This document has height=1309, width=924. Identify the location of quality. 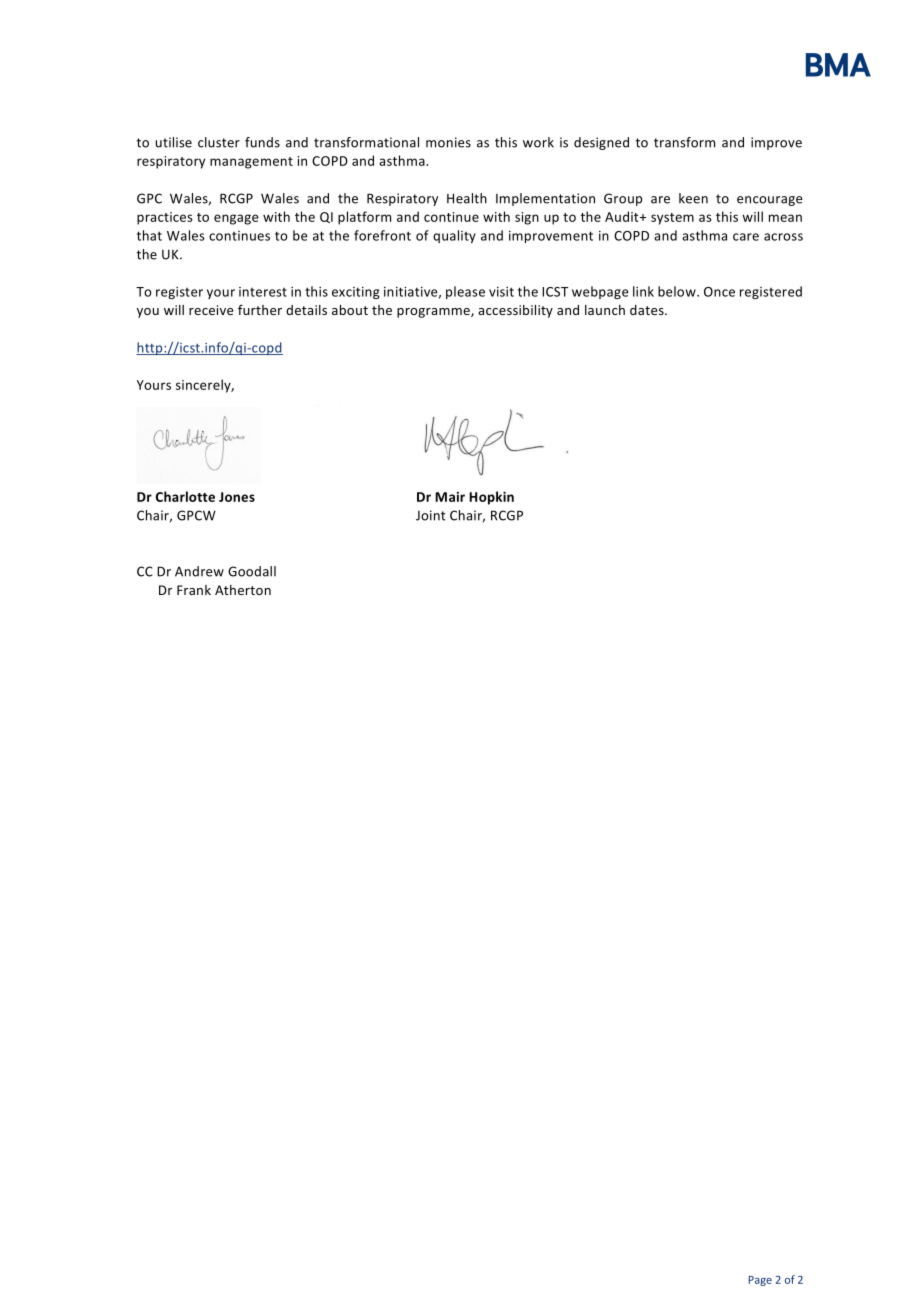
(454, 236).
